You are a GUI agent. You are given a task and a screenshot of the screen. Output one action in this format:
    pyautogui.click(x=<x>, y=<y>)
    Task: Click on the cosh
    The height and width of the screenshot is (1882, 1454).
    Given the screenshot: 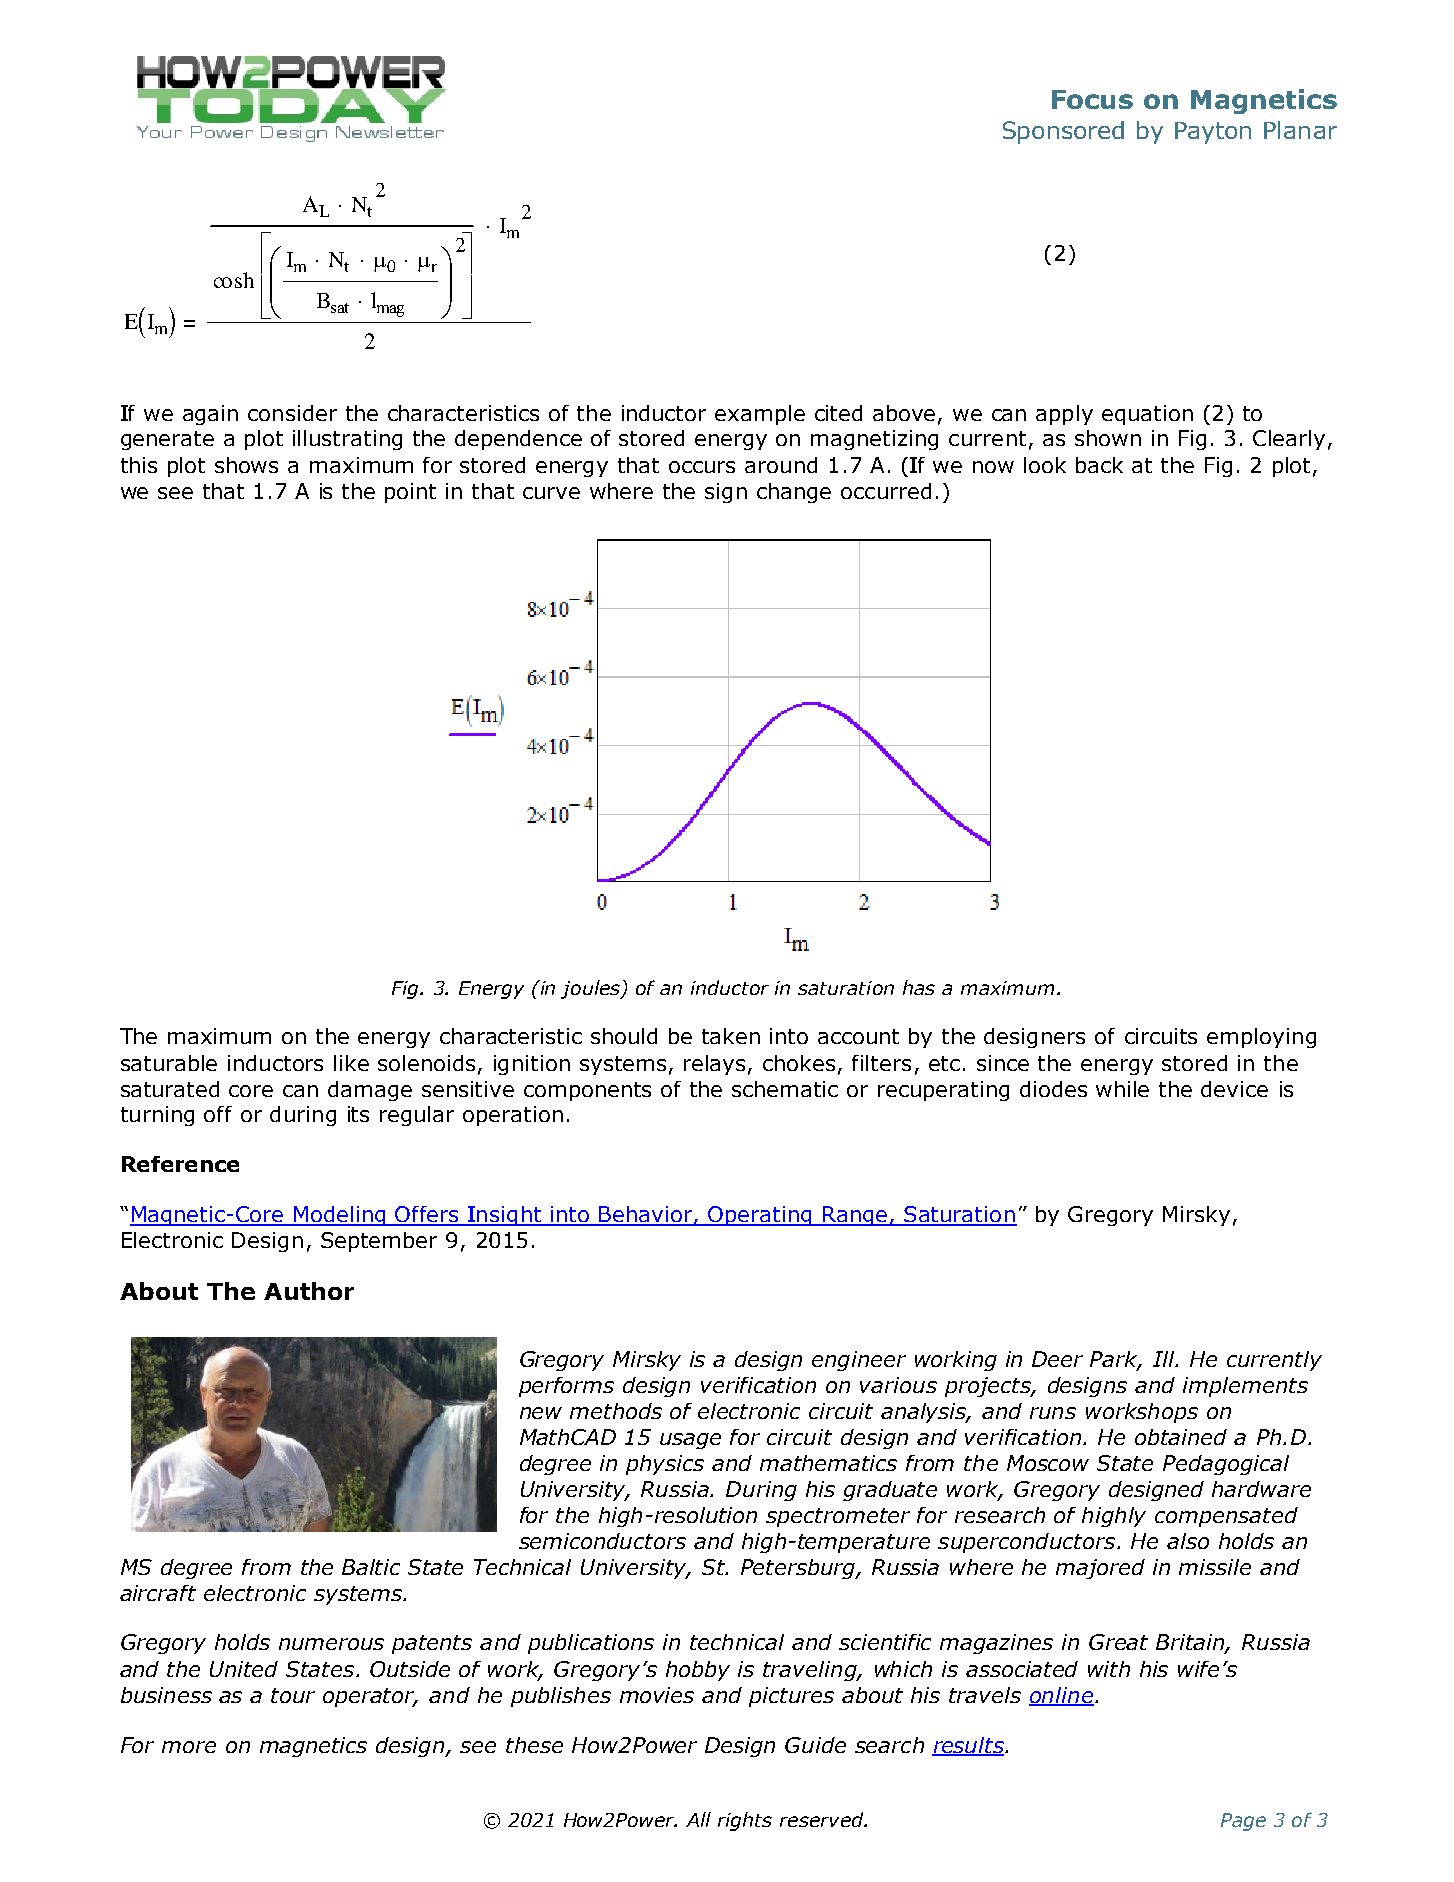 What is the action you would take?
    pyautogui.click(x=234, y=280)
